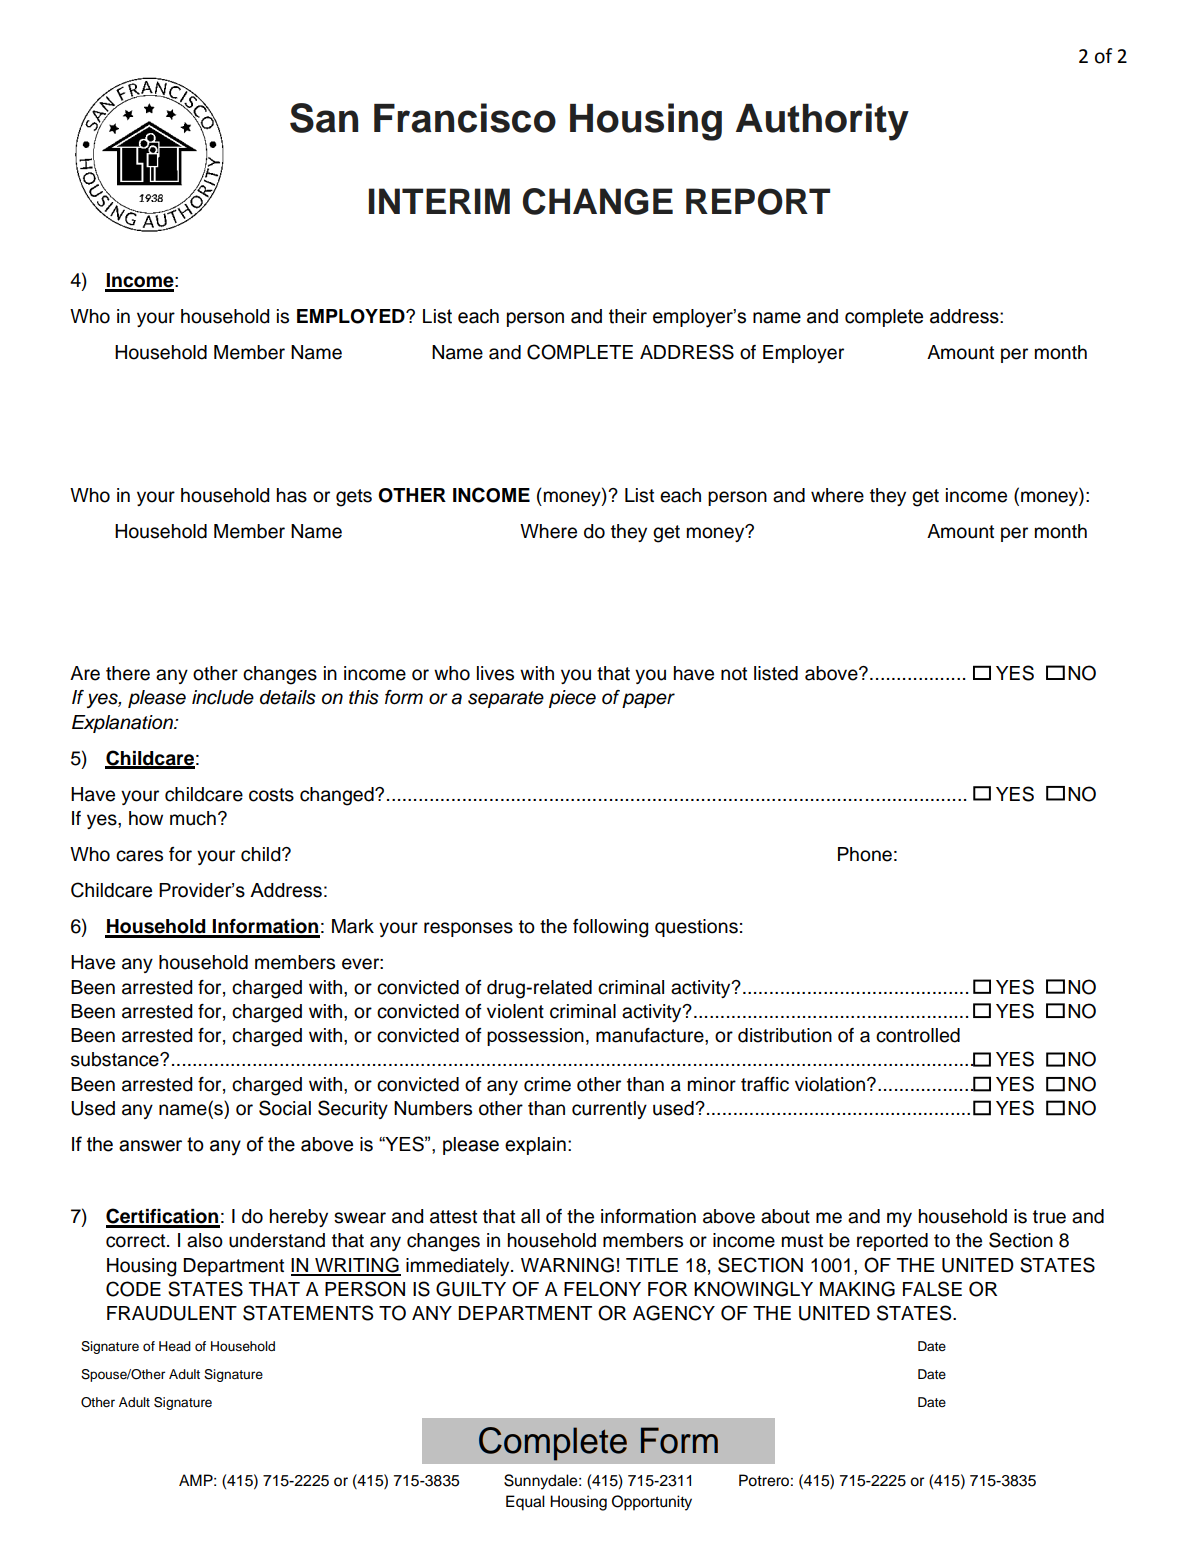 This image has width=1198, height=1550. I want to click on Phone, so click(865, 854).
